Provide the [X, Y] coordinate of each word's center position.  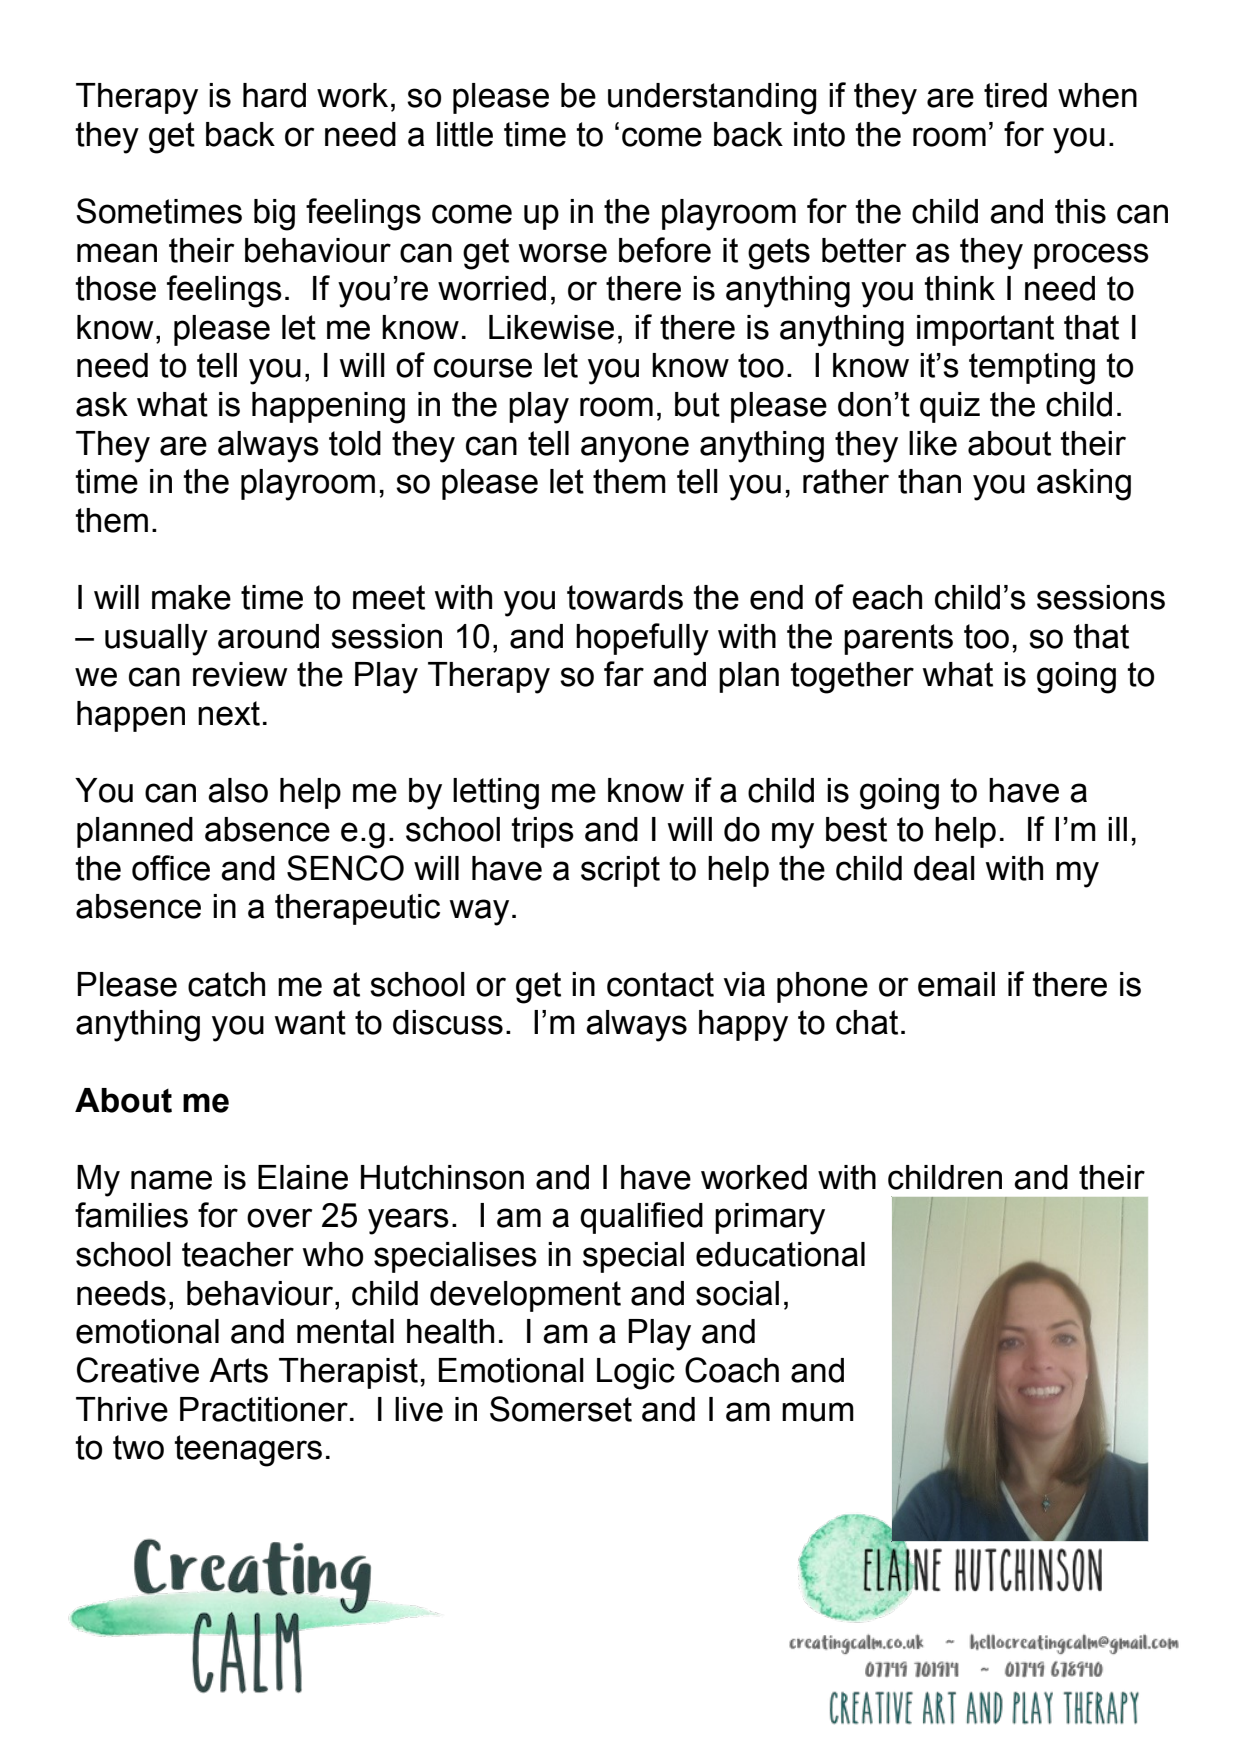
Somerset [561, 1409]
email [956, 984]
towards [625, 597]
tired [1015, 95]
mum [818, 1412]
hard [274, 95]
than [929, 481]
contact [660, 984]
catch [226, 984]
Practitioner [264, 1409]
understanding [712, 99]
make [191, 597]
